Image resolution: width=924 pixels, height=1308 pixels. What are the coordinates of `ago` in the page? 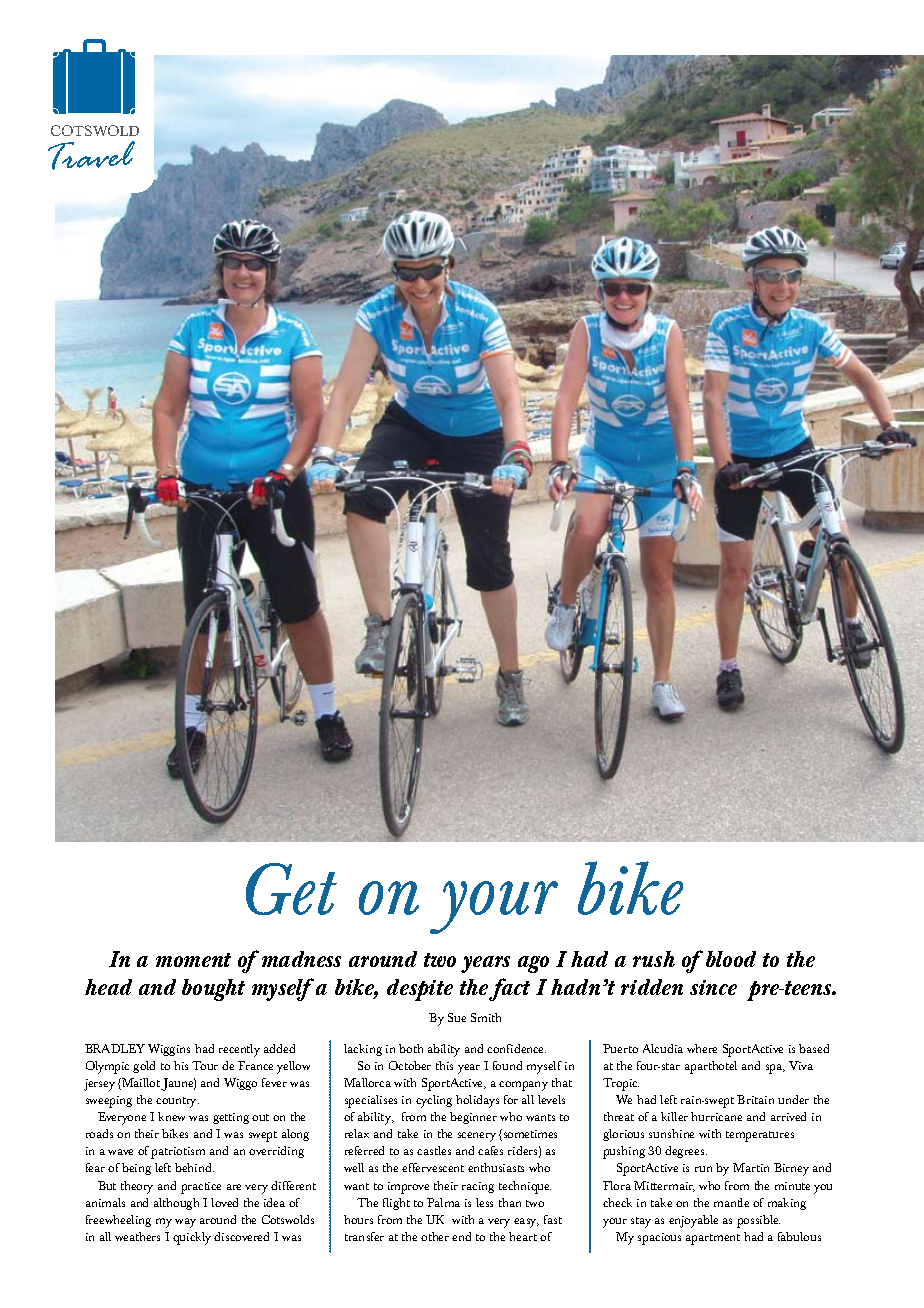 It's located at (533, 964).
